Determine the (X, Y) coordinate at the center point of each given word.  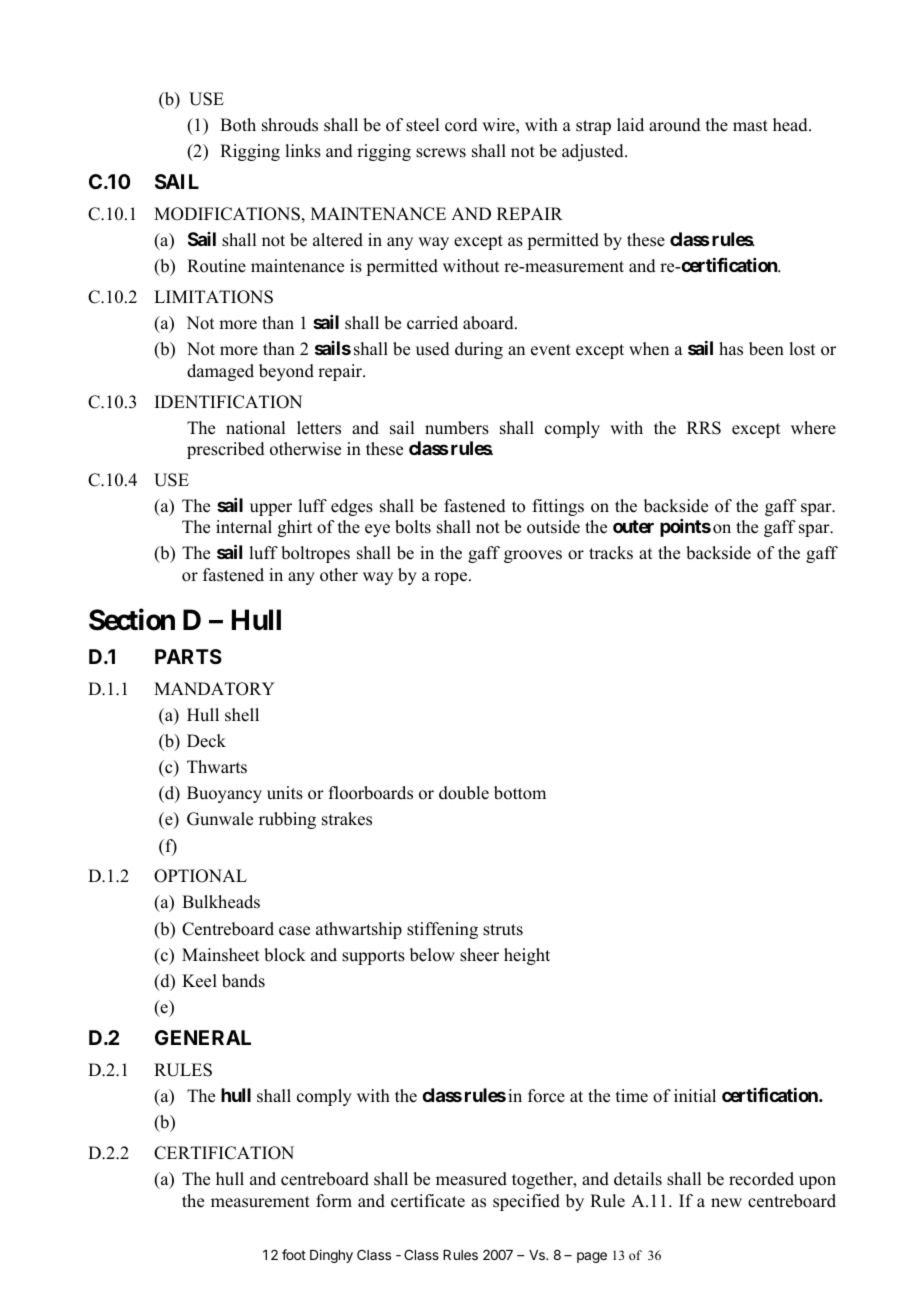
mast (750, 126)
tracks (611, 553)
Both (238, 125)
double (464, 793)
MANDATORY (214, 689)
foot (294, 1254)
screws (441, 153)
